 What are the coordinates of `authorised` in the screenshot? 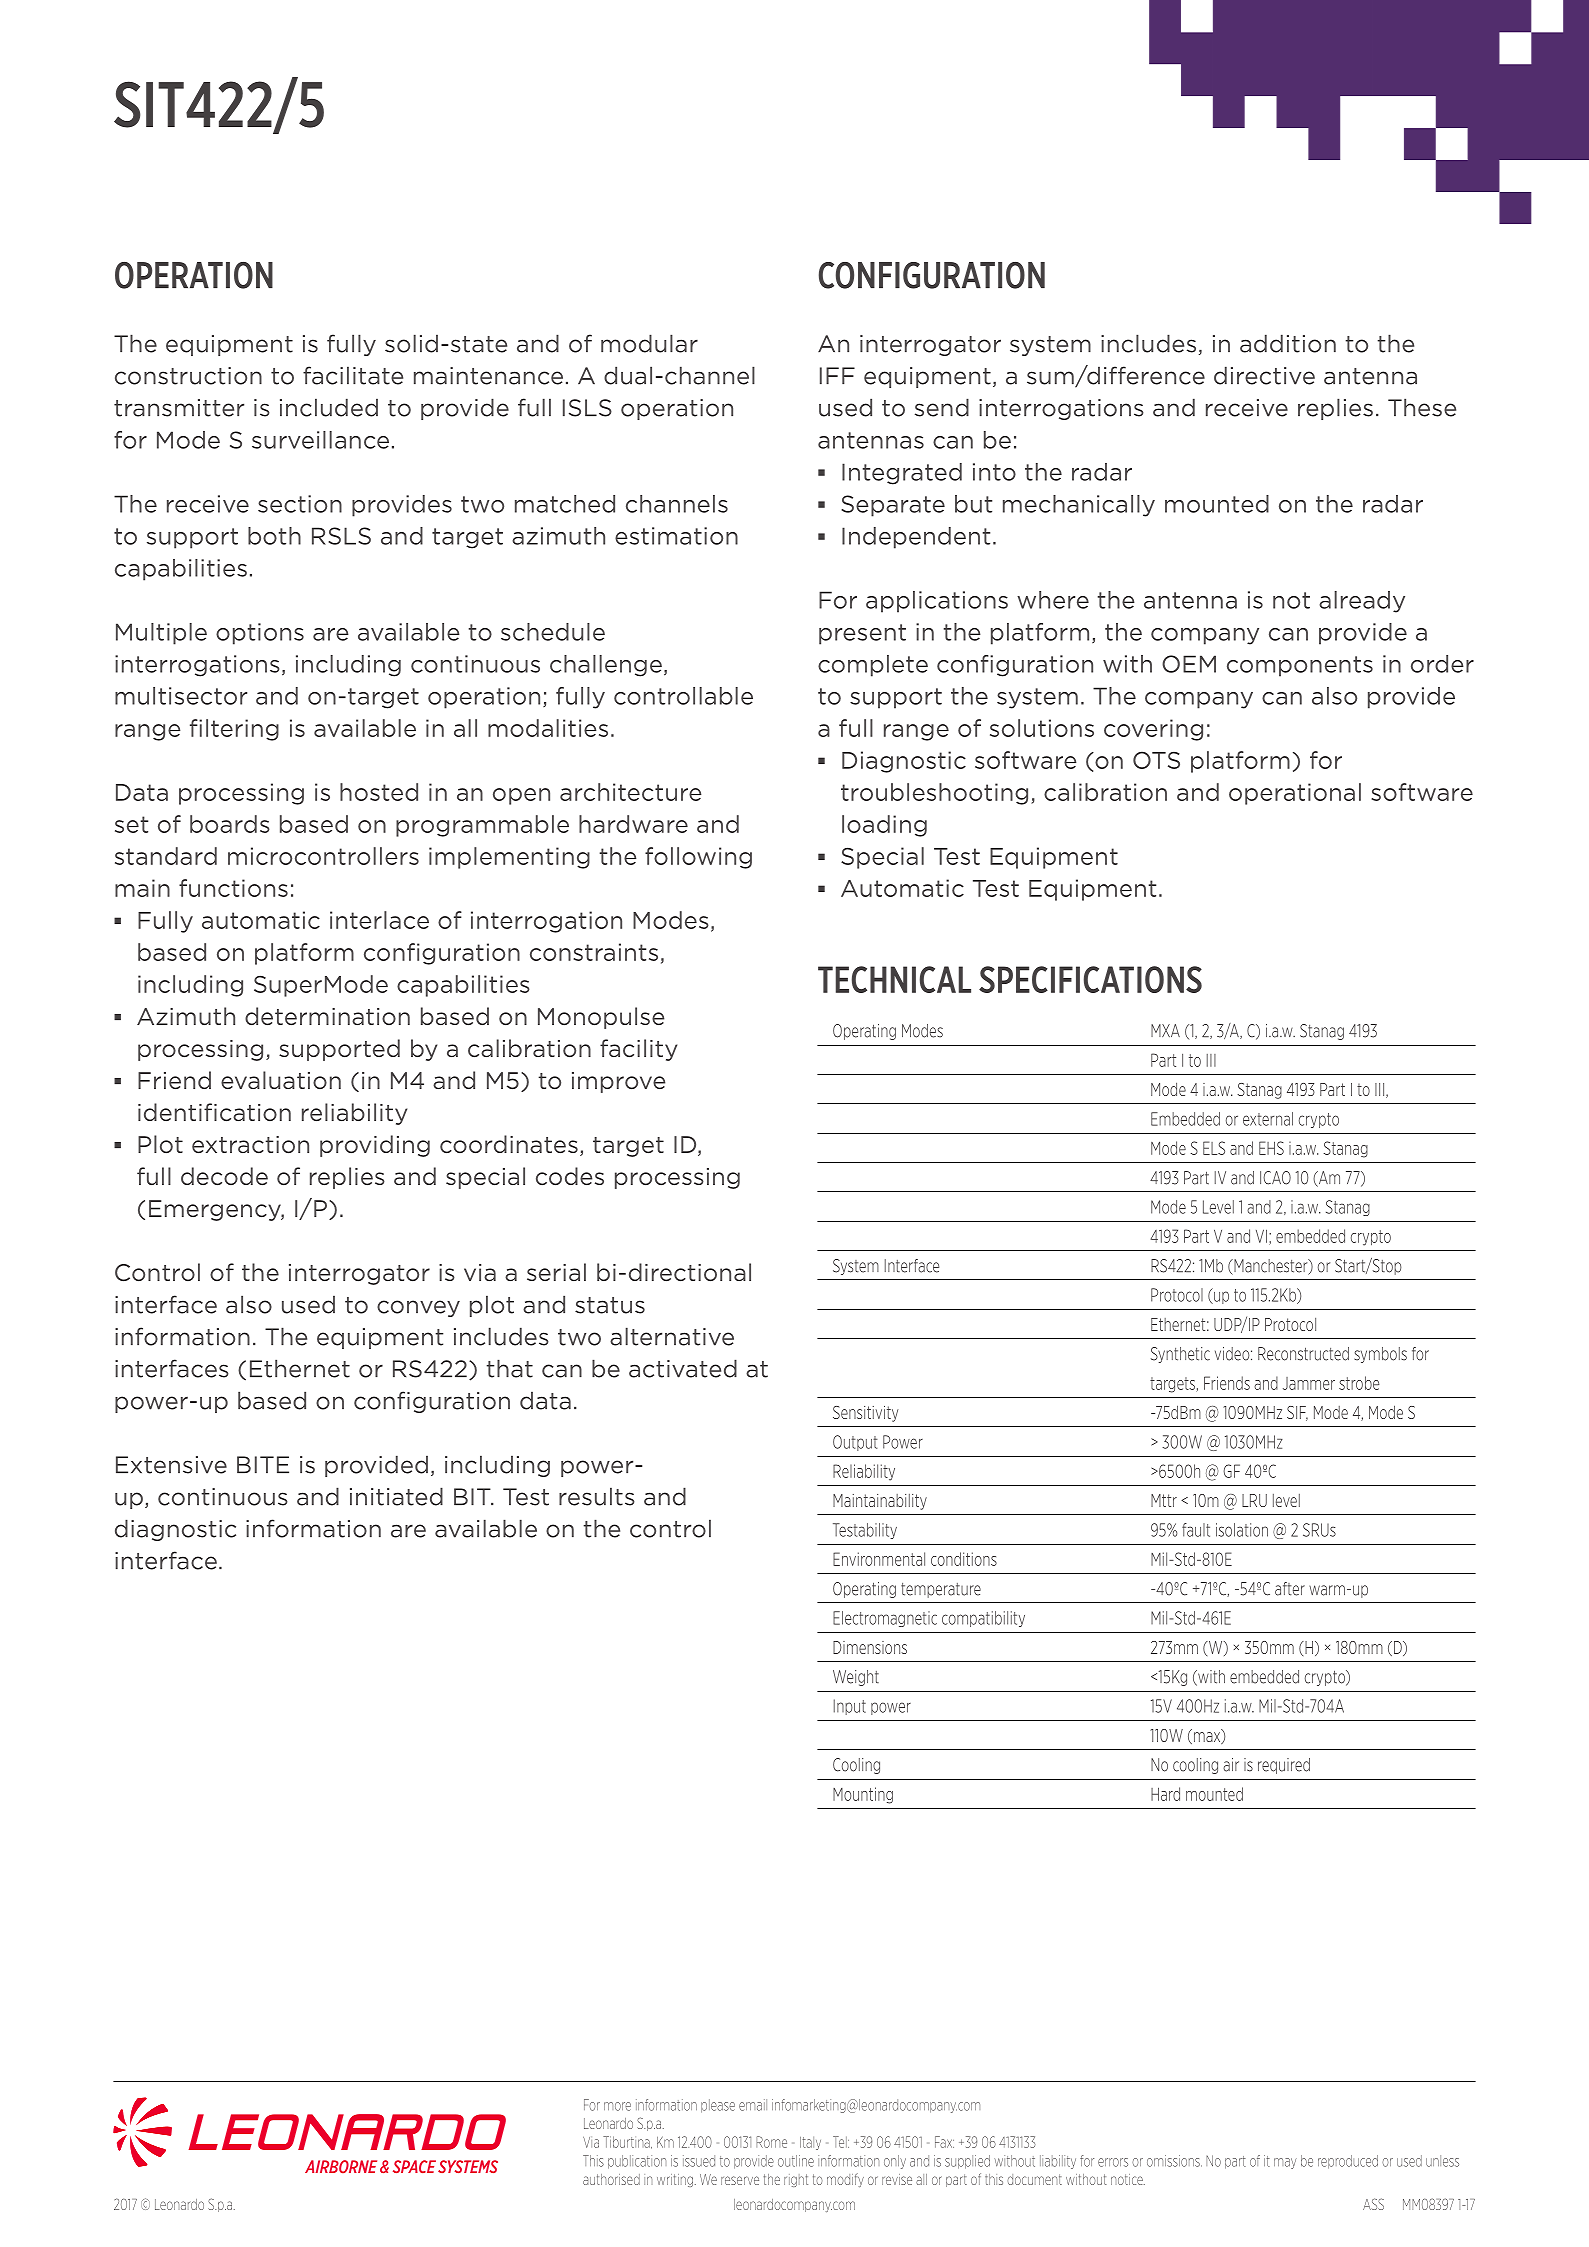 It's located at (611, 2179).
